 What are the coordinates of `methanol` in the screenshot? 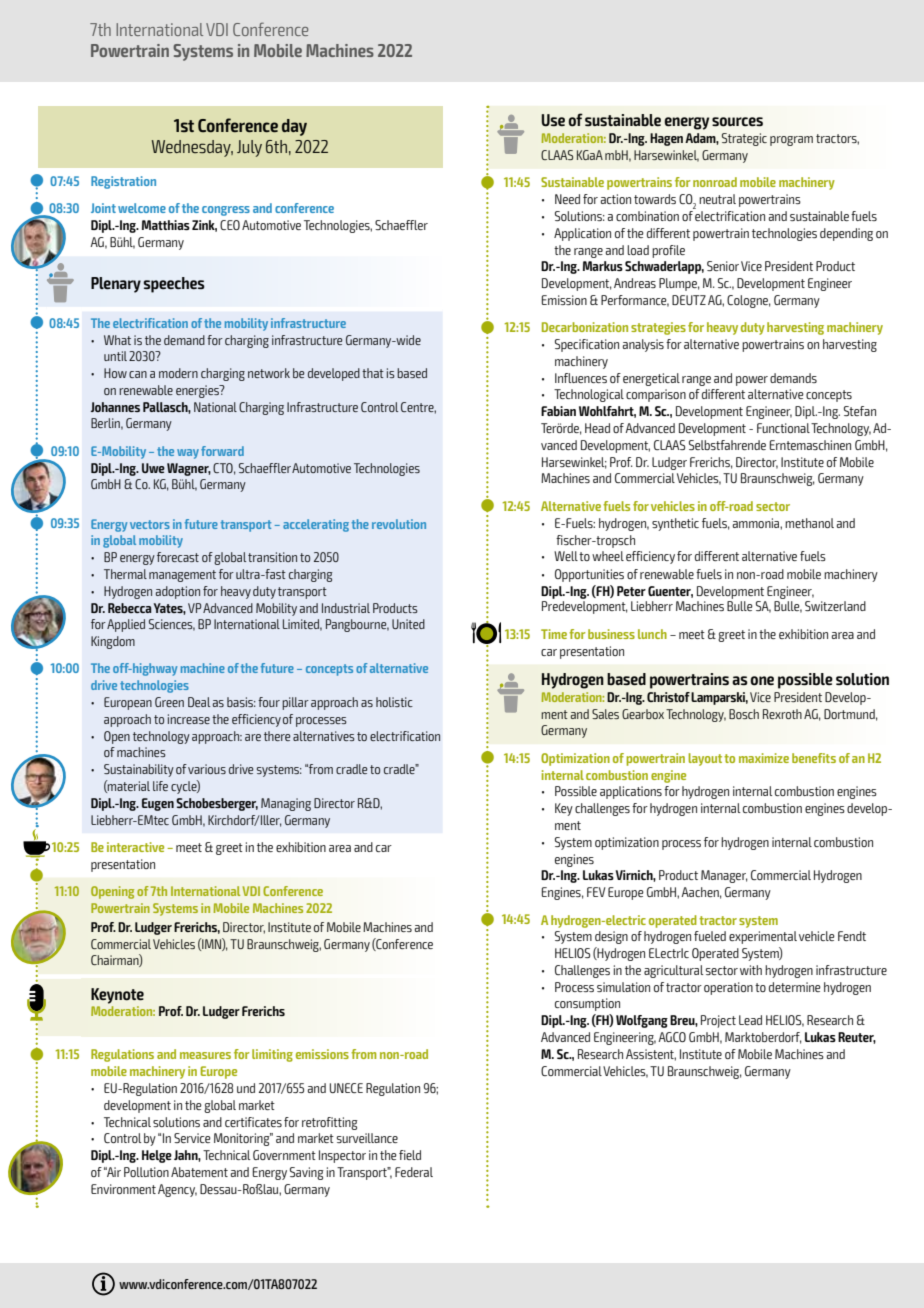 It's located at (809, 523).
